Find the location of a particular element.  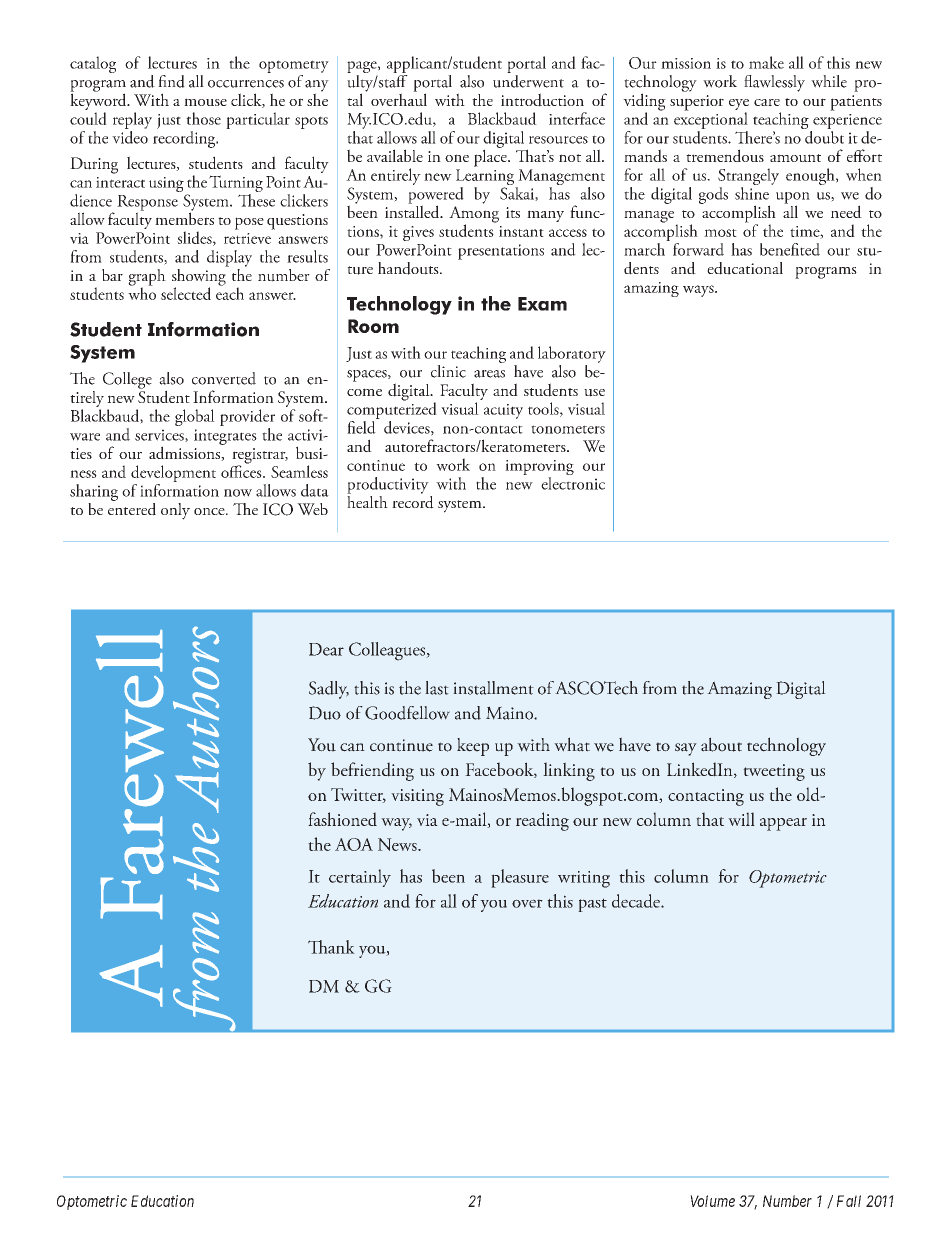

find is located at coordinates (171, 81).
